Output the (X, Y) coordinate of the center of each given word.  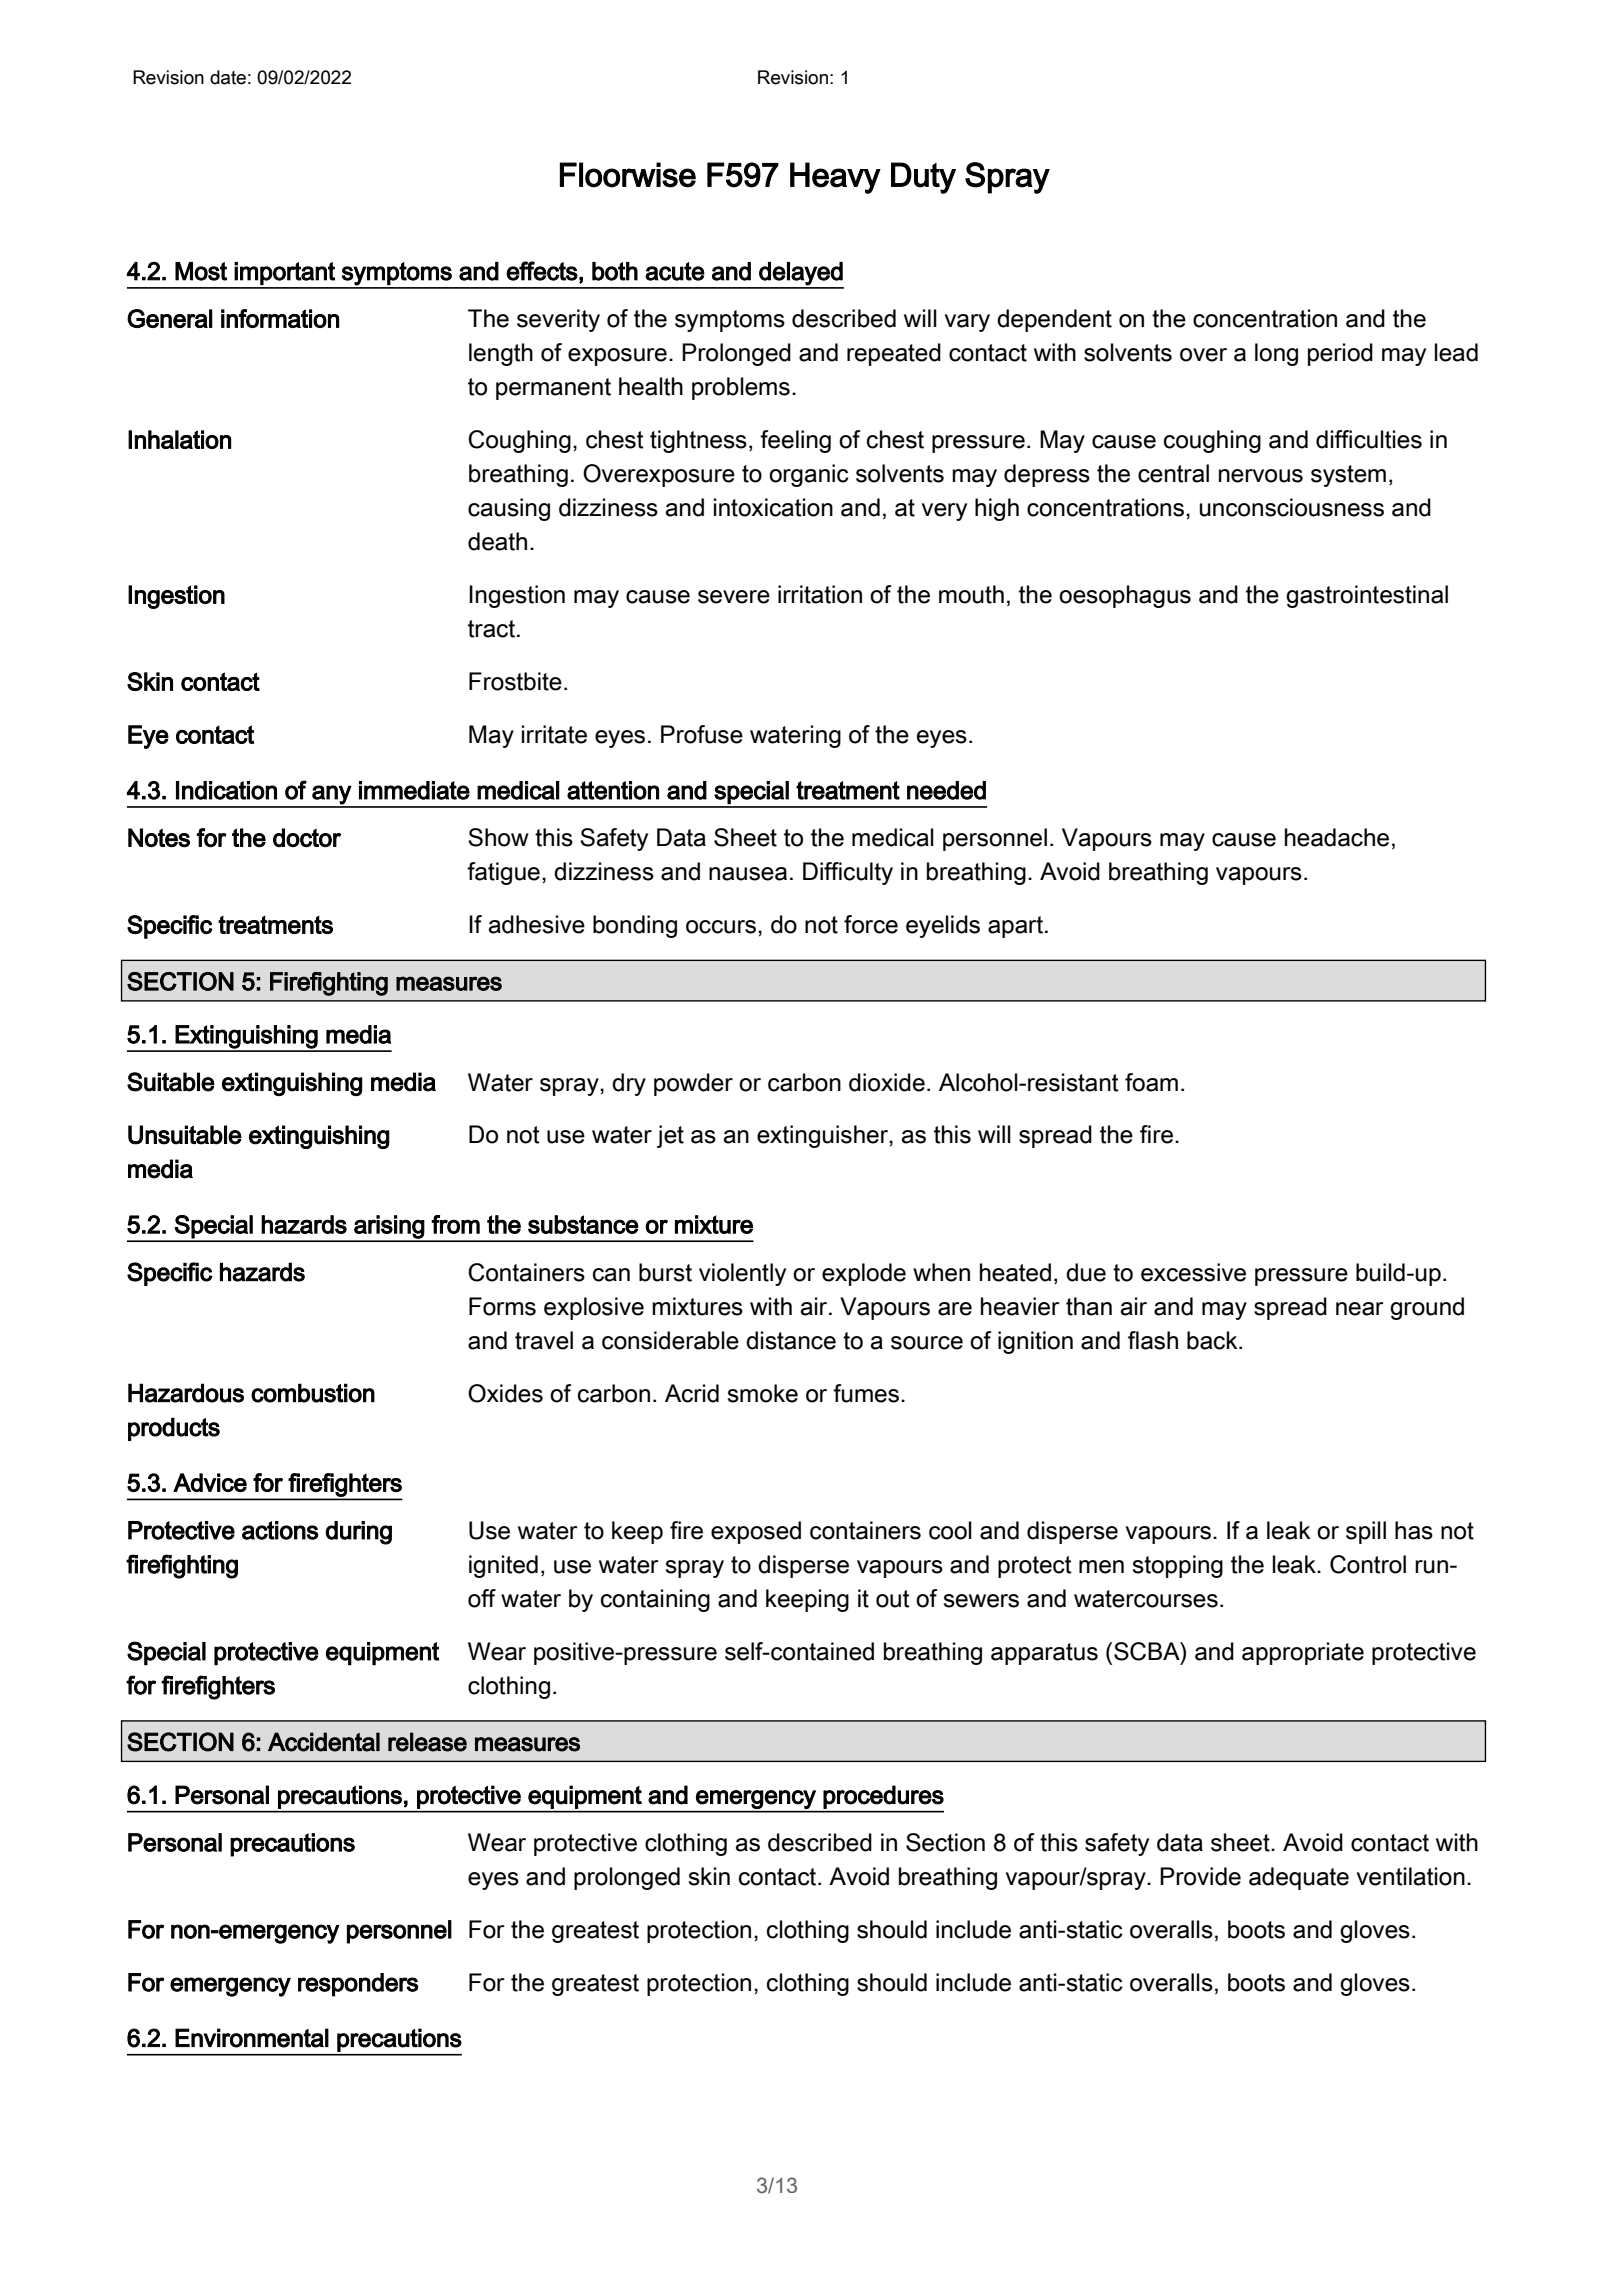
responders (358, 1985)
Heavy (835, 178)
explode (864, 1274)
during (358, 1533)
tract (491, 629)
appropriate (1303, 1653)
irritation (820, 594)
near (1360, 1309)
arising (389, 1228)
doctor (307, 837)
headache (1337, 837)
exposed (756, 1532)
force (871, 924)
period (1340, 354)
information (280, 318)
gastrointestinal (1367, 596)
